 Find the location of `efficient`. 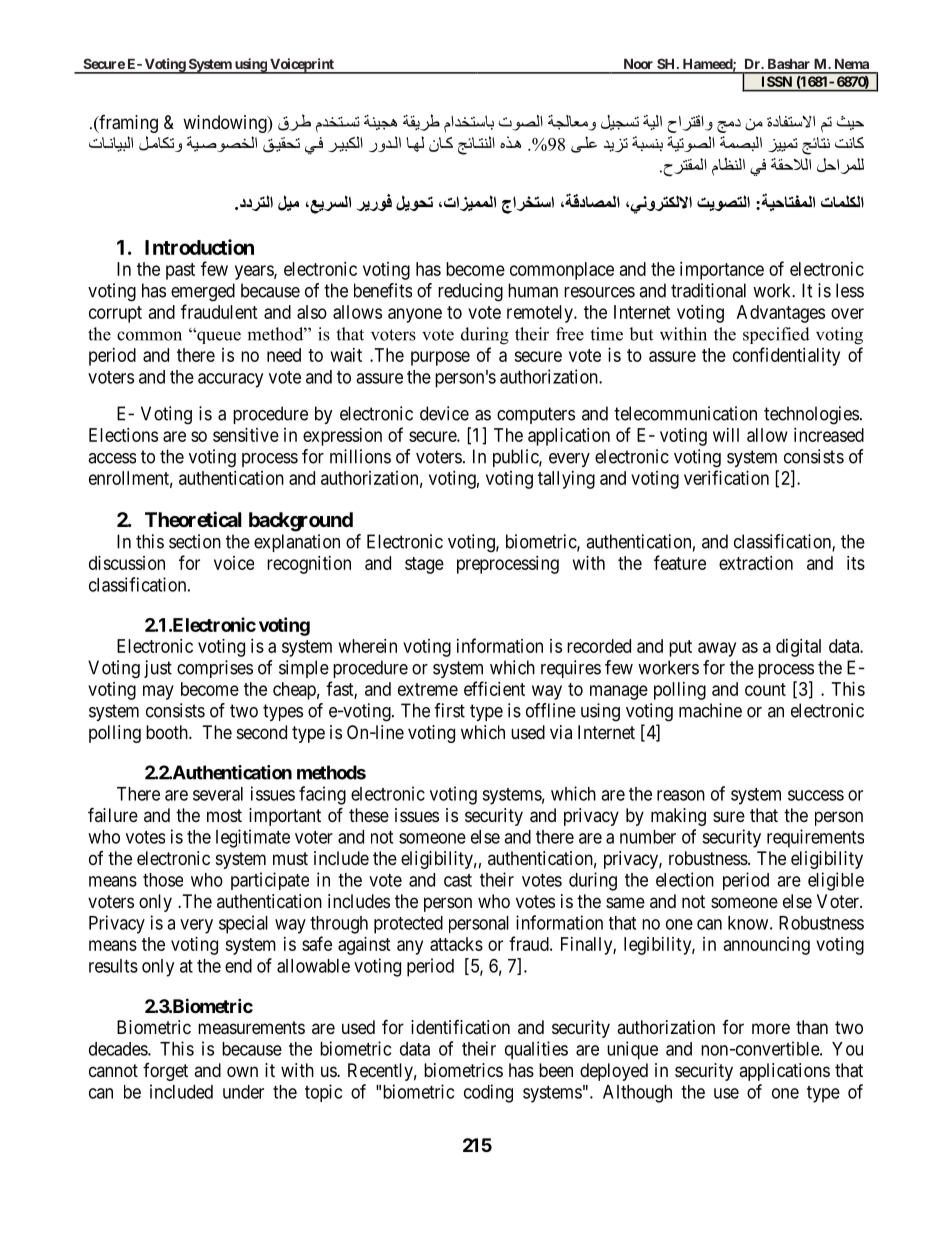

efficient is located at coordinates (494, 688).
